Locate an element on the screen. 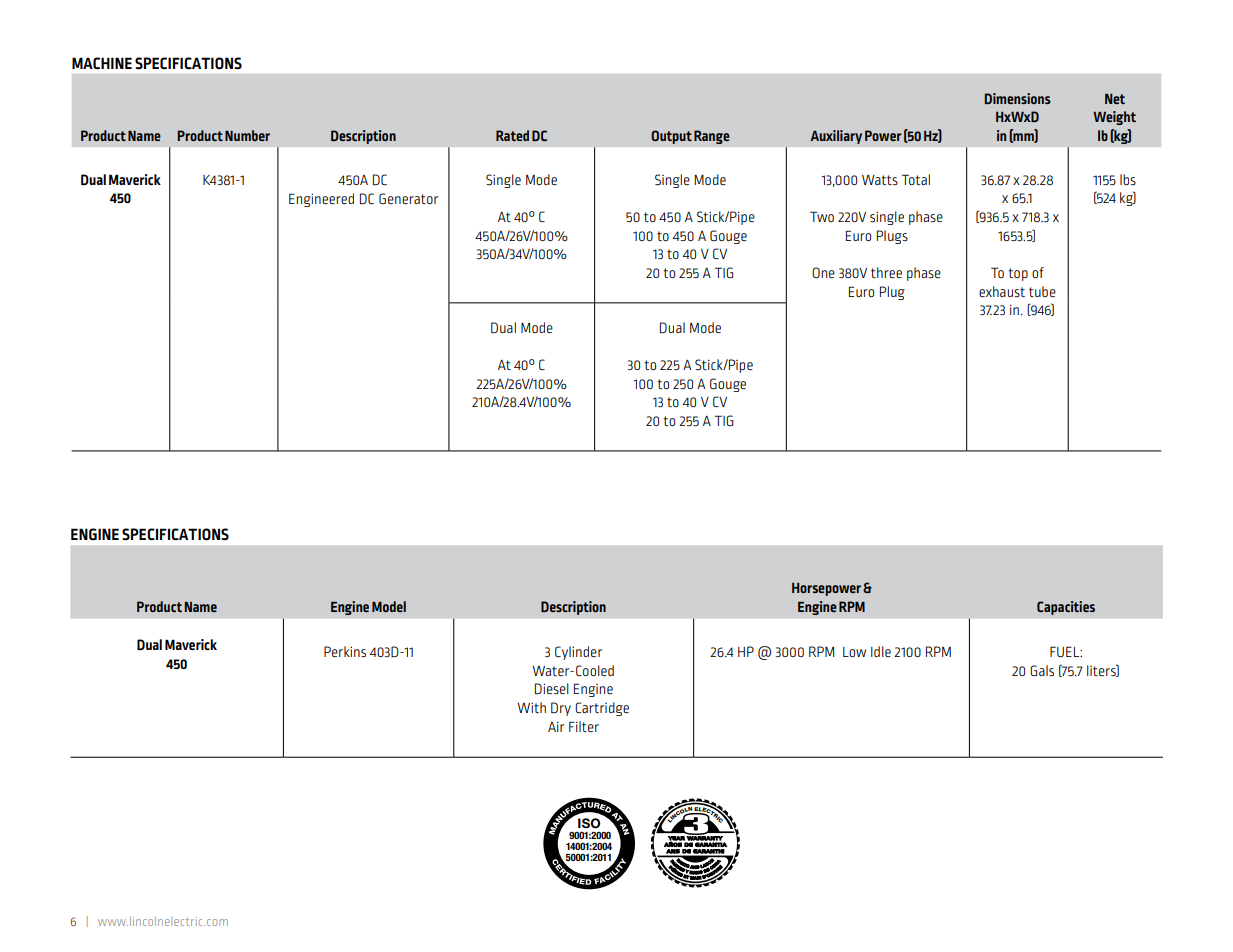 This screenshot has width=1233, height=952. Output is located at coordinates (671, 137).
